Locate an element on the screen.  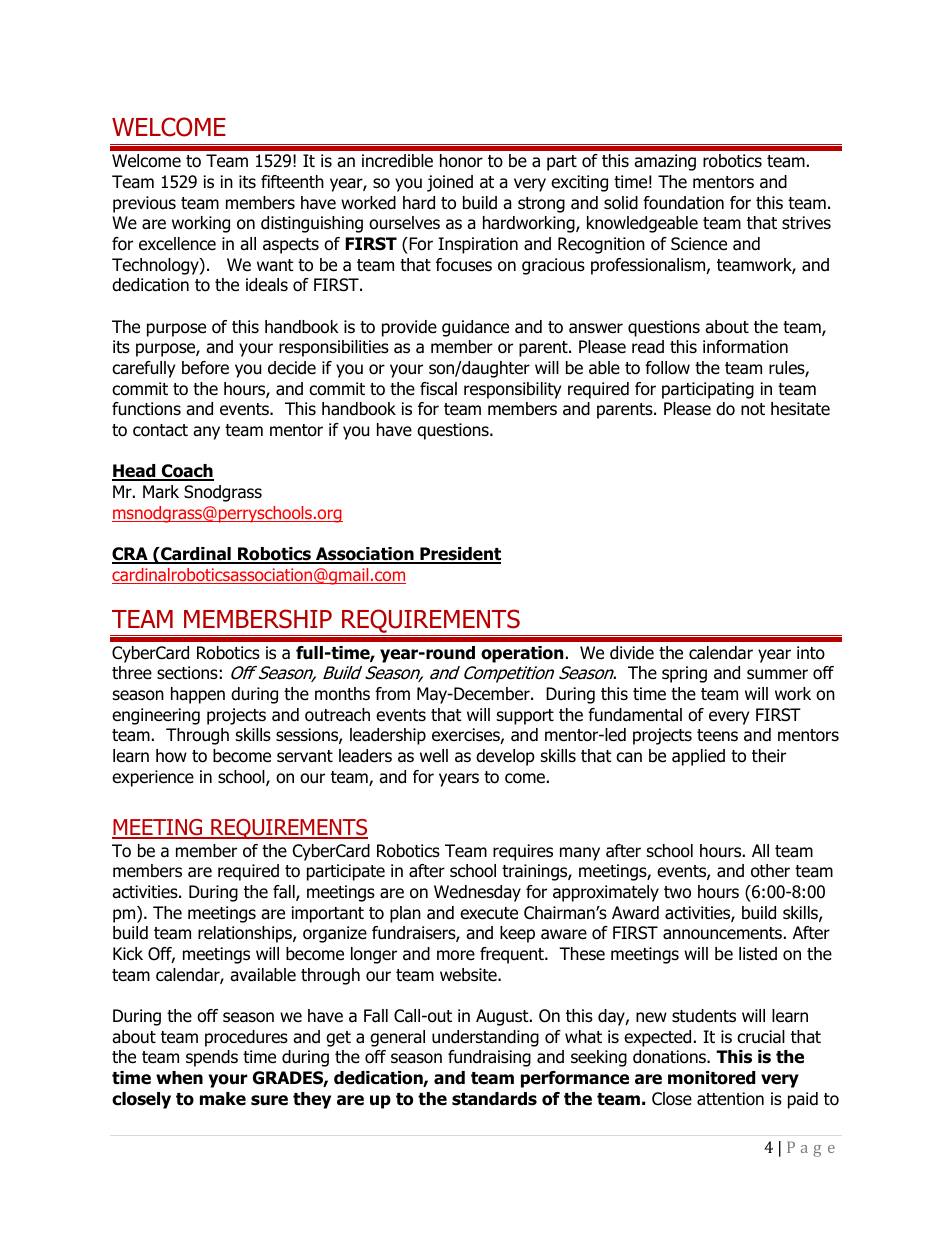
monitored is located at coordinates (711, 1078).
